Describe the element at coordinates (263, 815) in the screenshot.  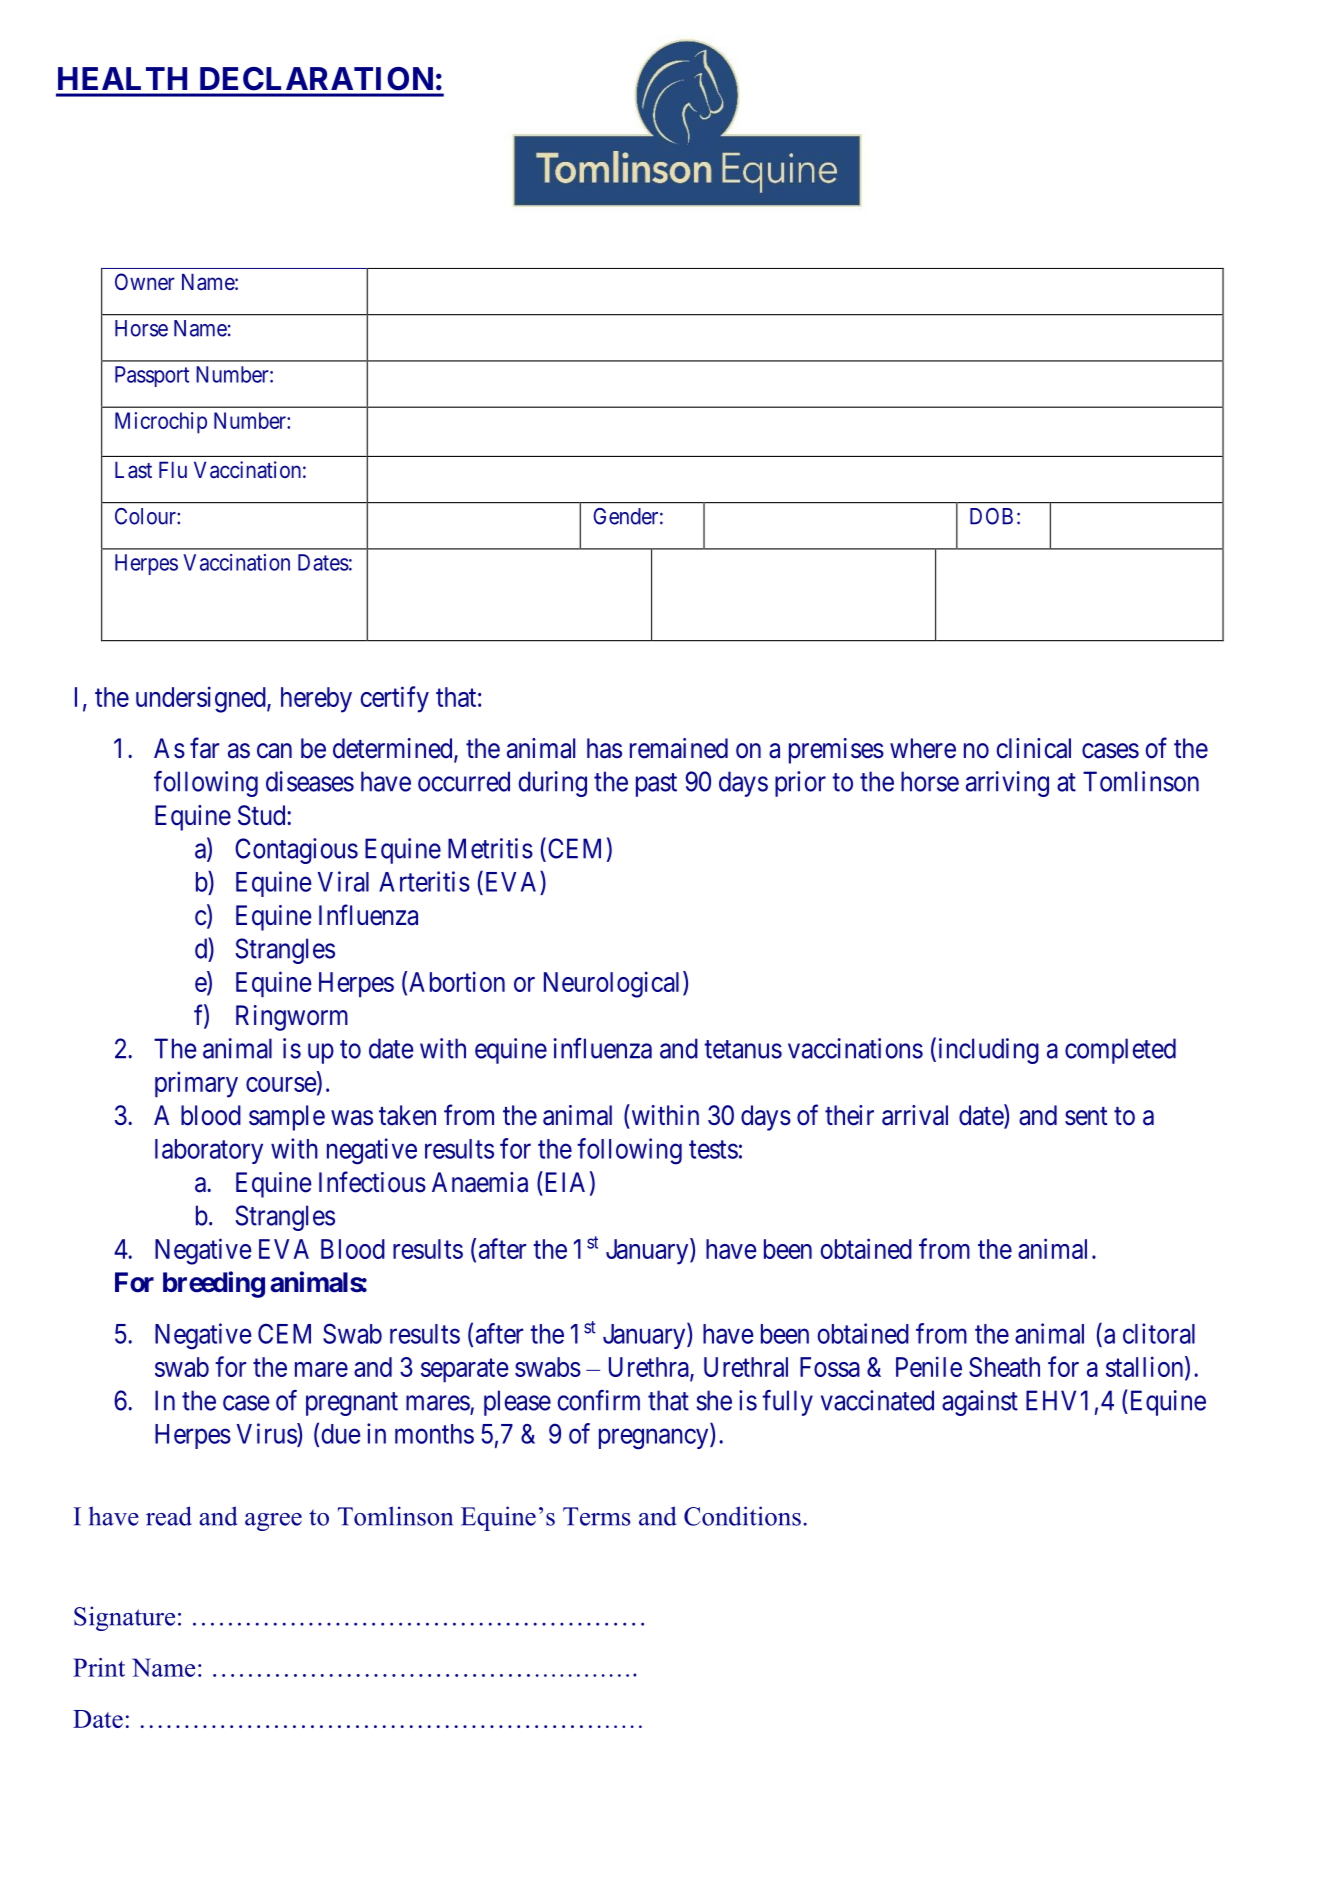
I see `Stud` at that location.
